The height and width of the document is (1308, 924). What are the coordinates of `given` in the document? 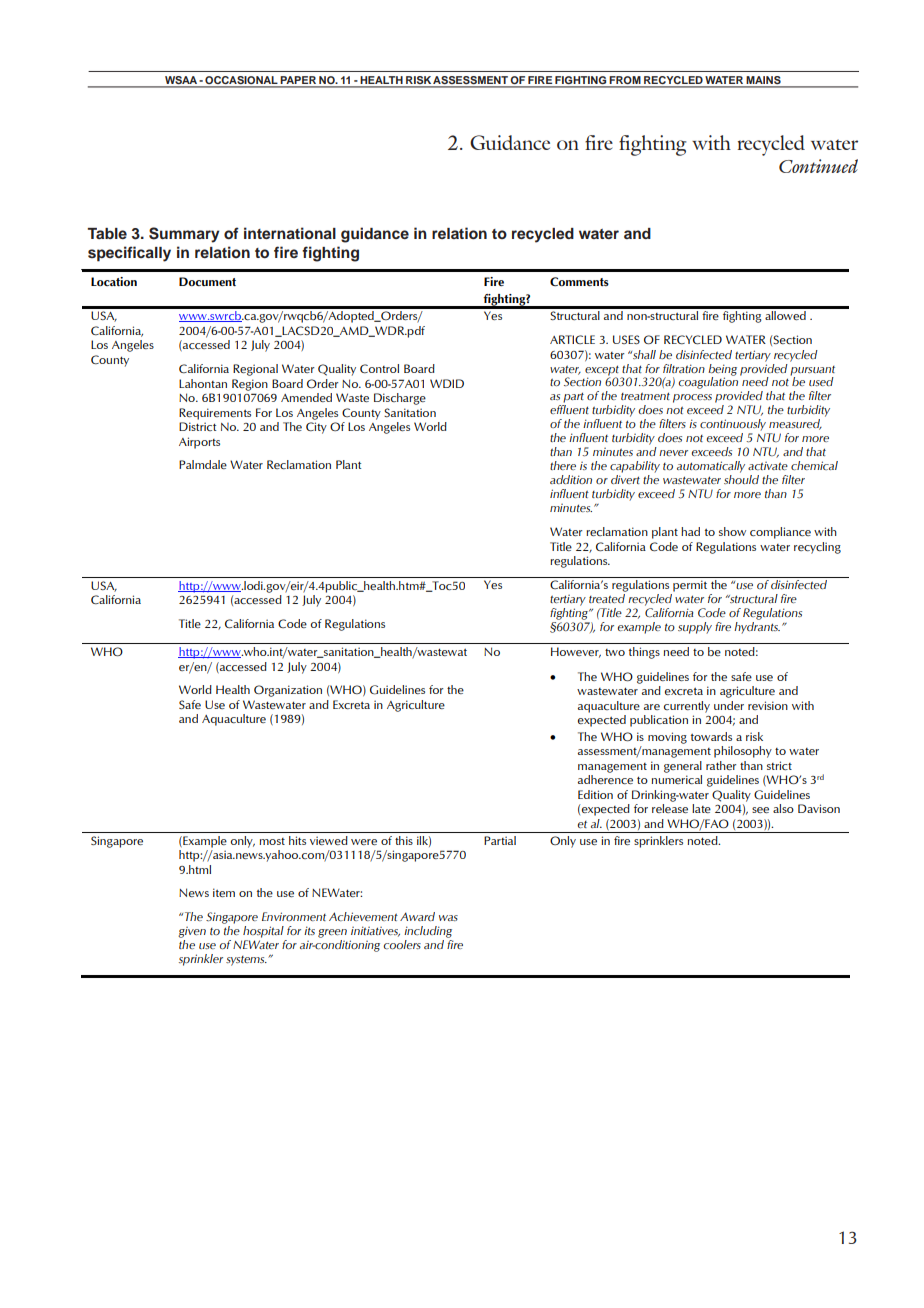 It's located at (192, 932).
